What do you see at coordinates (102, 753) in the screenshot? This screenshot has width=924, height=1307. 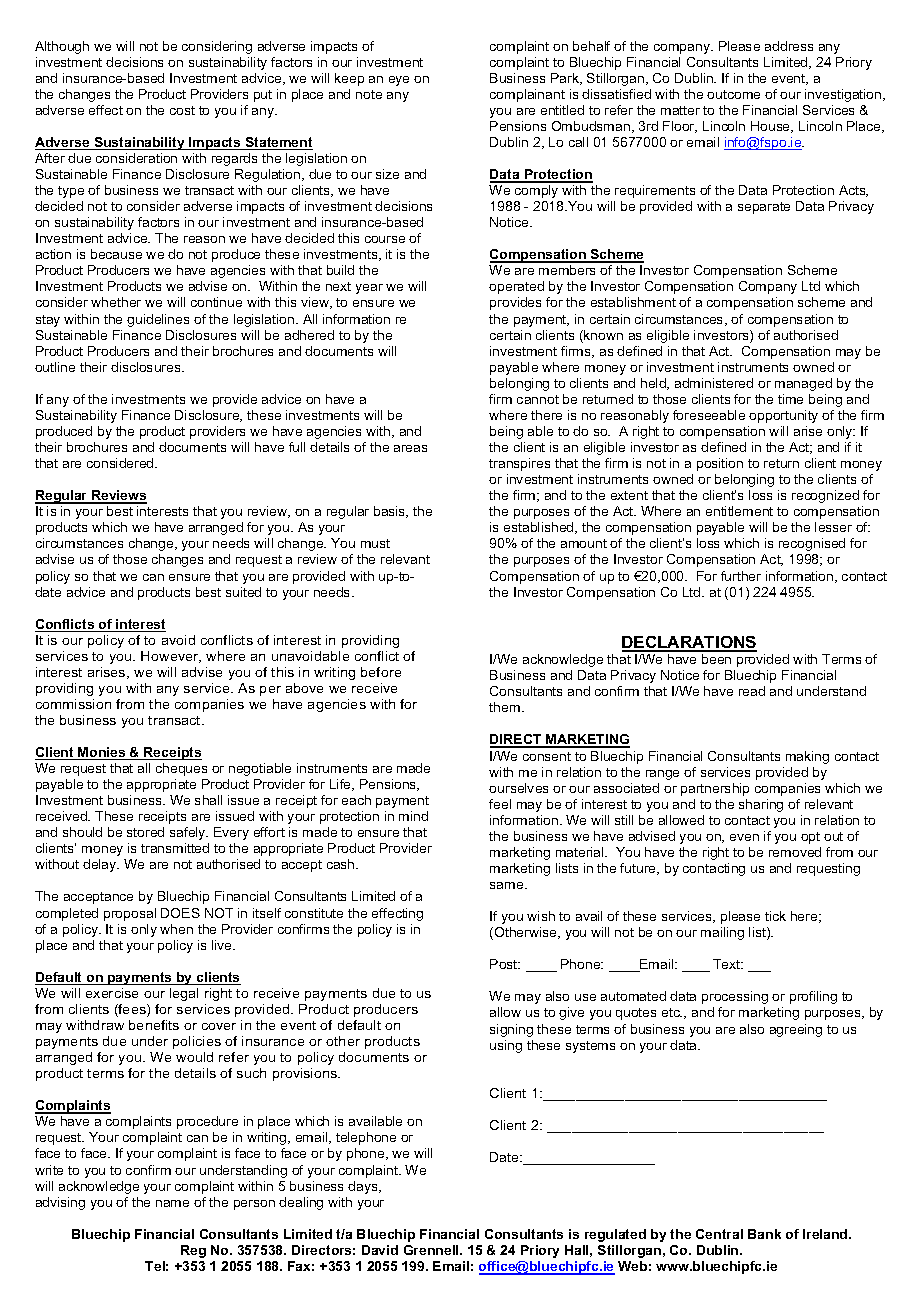 I see `Monies` at bounding box center [102, 753].
